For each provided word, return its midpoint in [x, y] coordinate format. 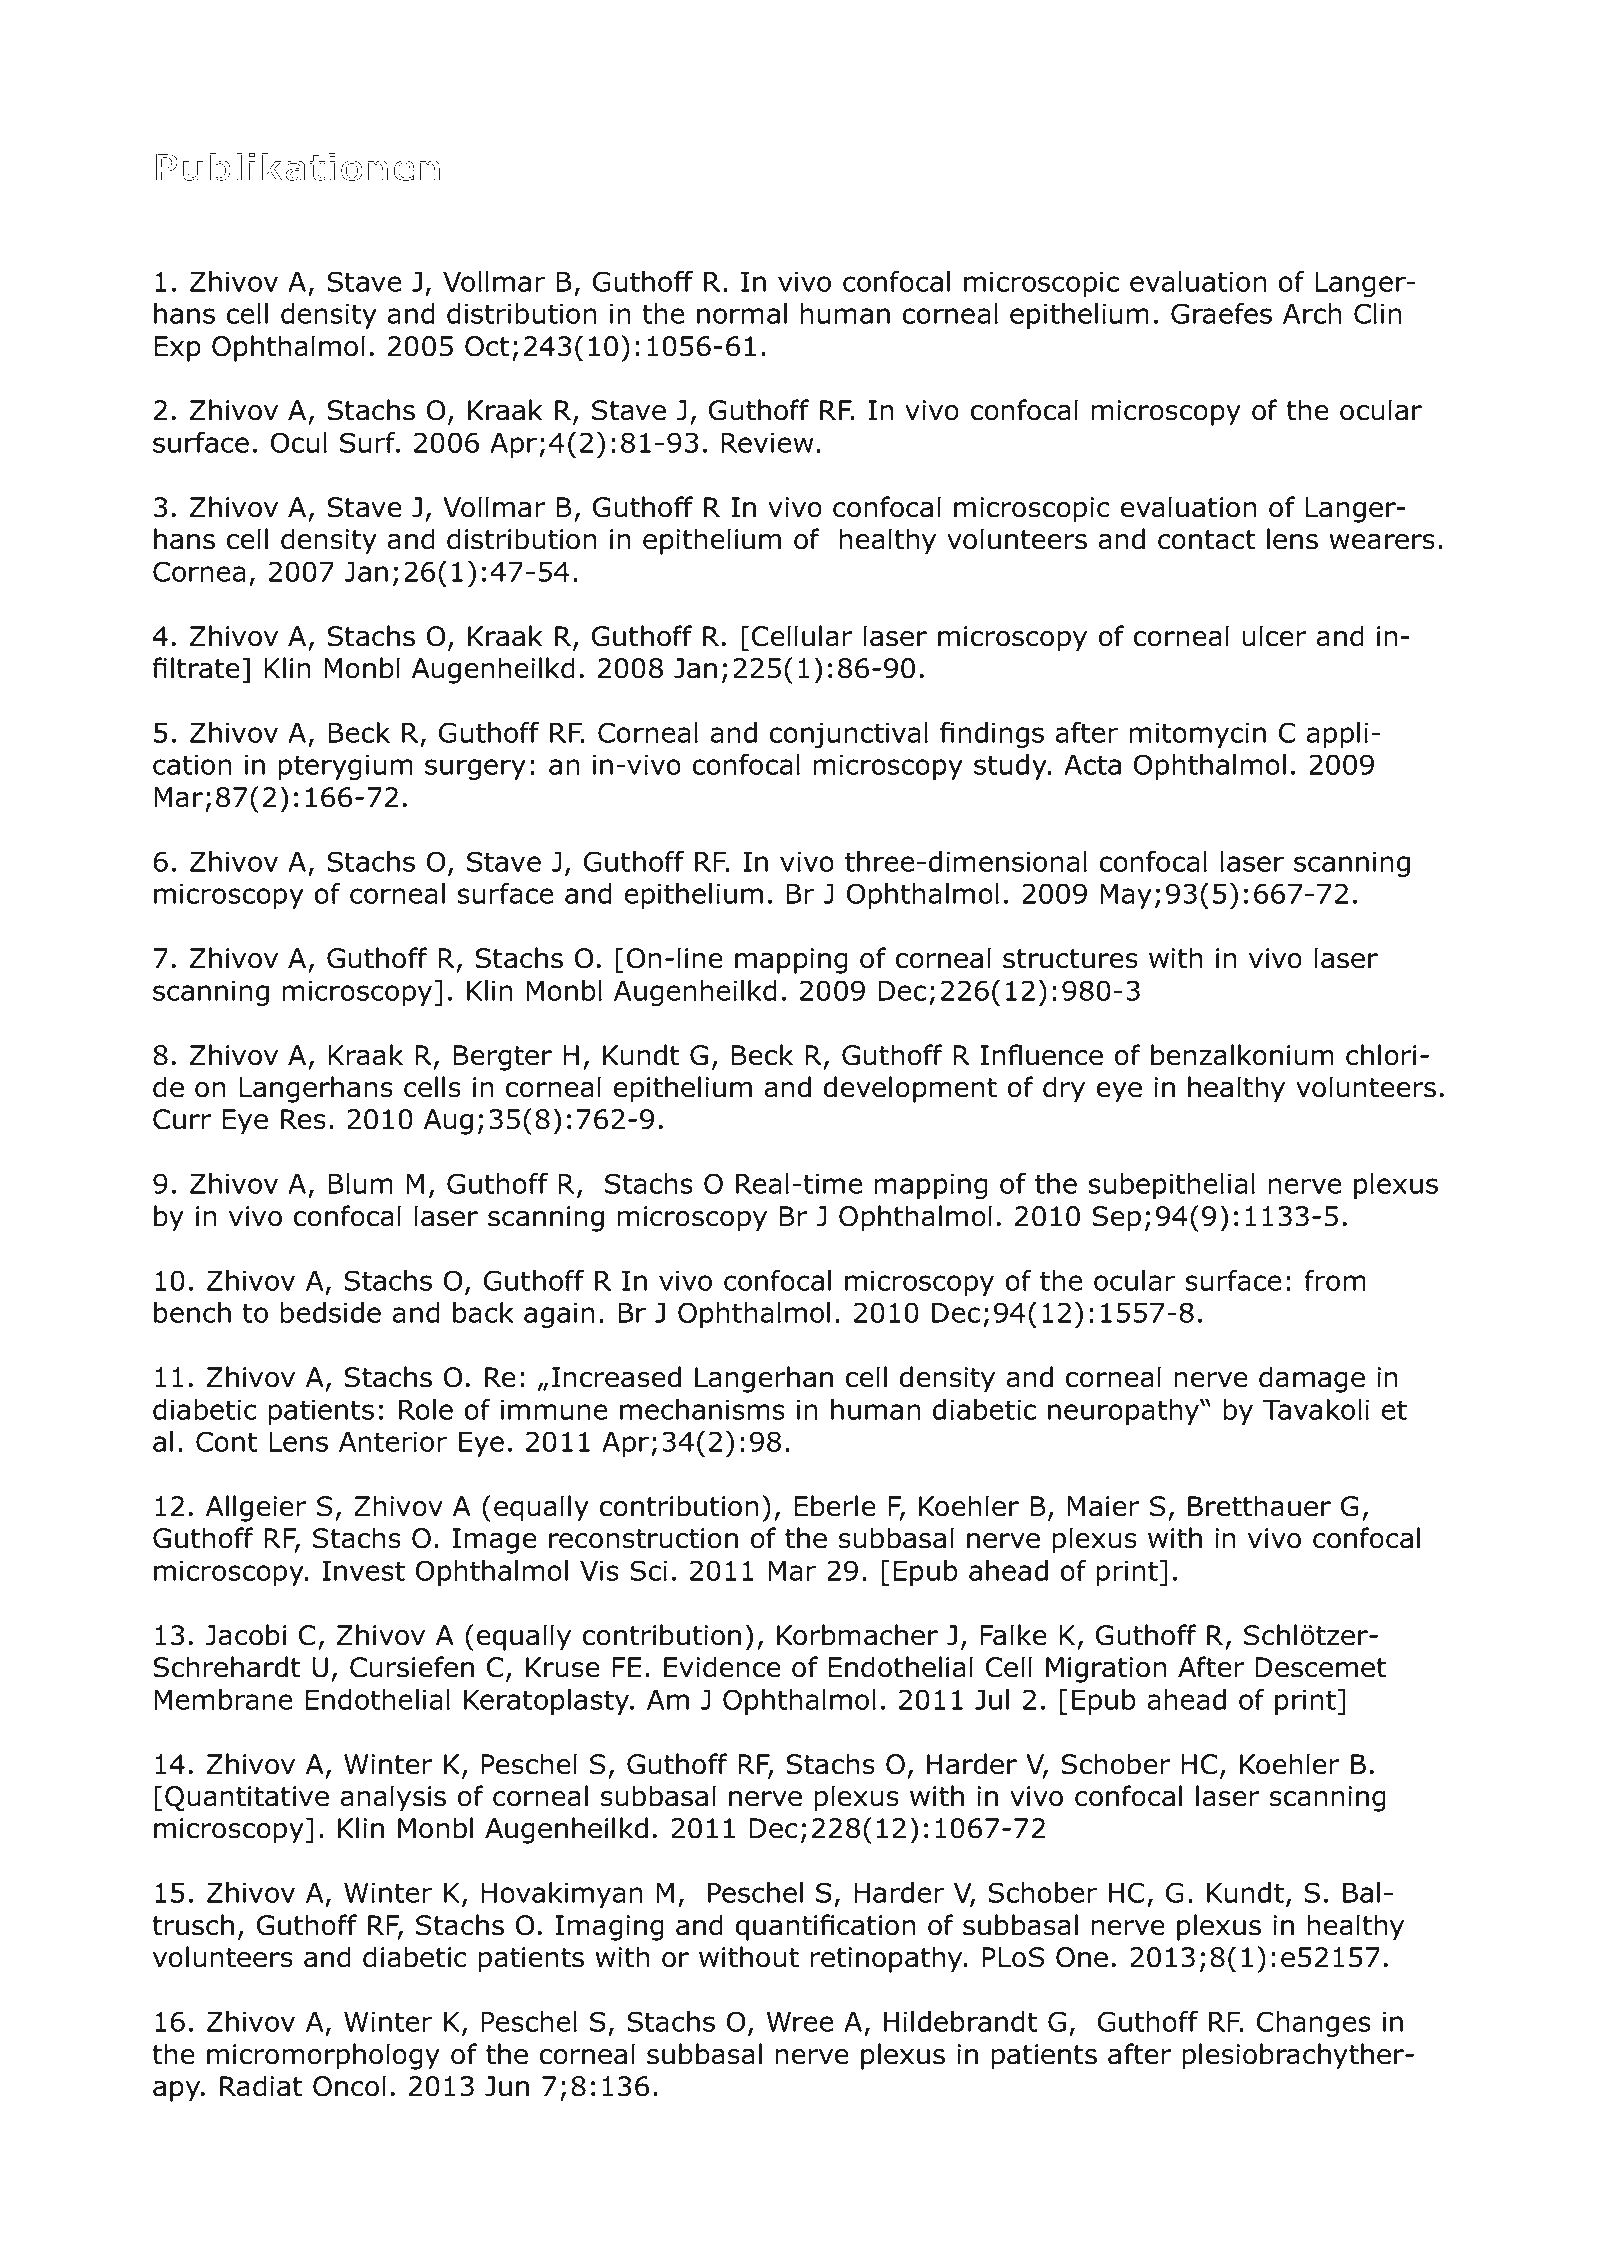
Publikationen [297, 167]
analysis [393, 1798]
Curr [182, 1119]
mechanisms [702, 1409]
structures [1070, 959]
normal [742, 313]
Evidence [722, 1667]
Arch [1312, 313]
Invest [363, 1571]
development [910, 1089]
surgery [475, 769]
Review [767, 442]
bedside [331, 1312]
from [1335, 1280]
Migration [1106, 1670]
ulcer [1274, 636]
